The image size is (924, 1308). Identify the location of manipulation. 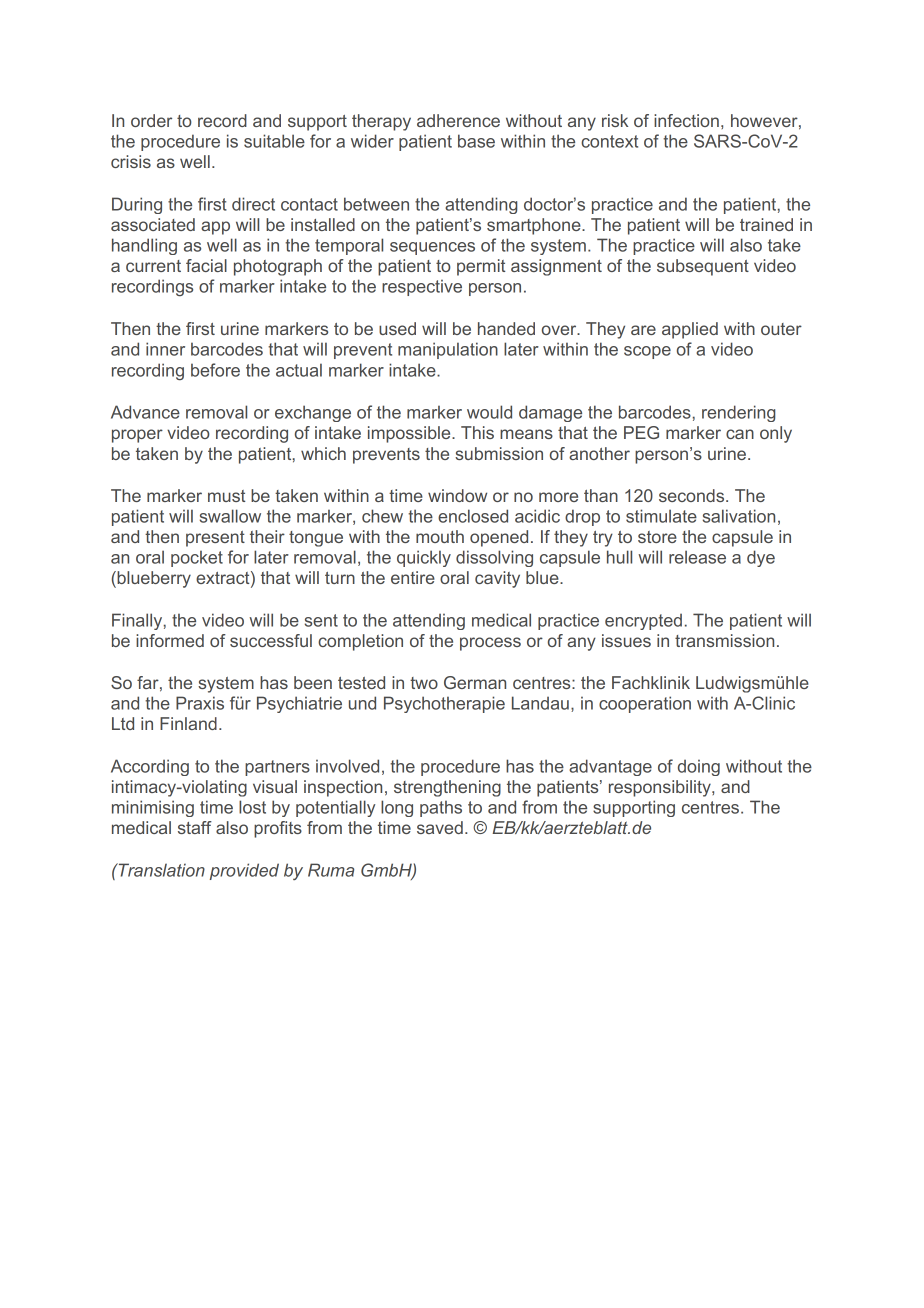
(448, 350).
